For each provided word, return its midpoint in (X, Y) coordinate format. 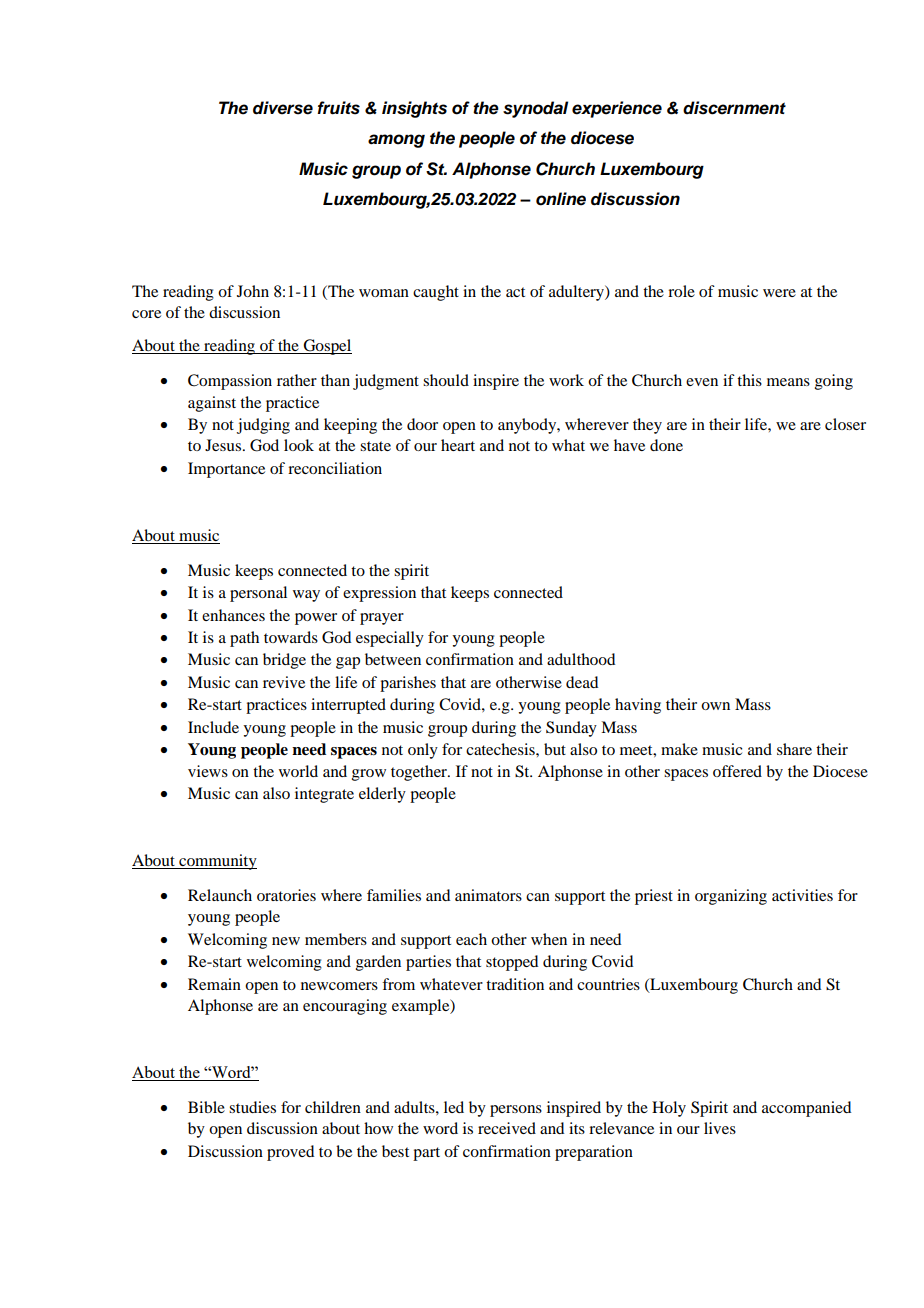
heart (458, 445)
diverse (283, 108)
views (208, 771)
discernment (734, 108)
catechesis (501, 749)
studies (252, 1107)
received (507, 1128)
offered (737, 771)
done (666, 445)
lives (720, 1128)
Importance (226, 470)
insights (414, 109)
